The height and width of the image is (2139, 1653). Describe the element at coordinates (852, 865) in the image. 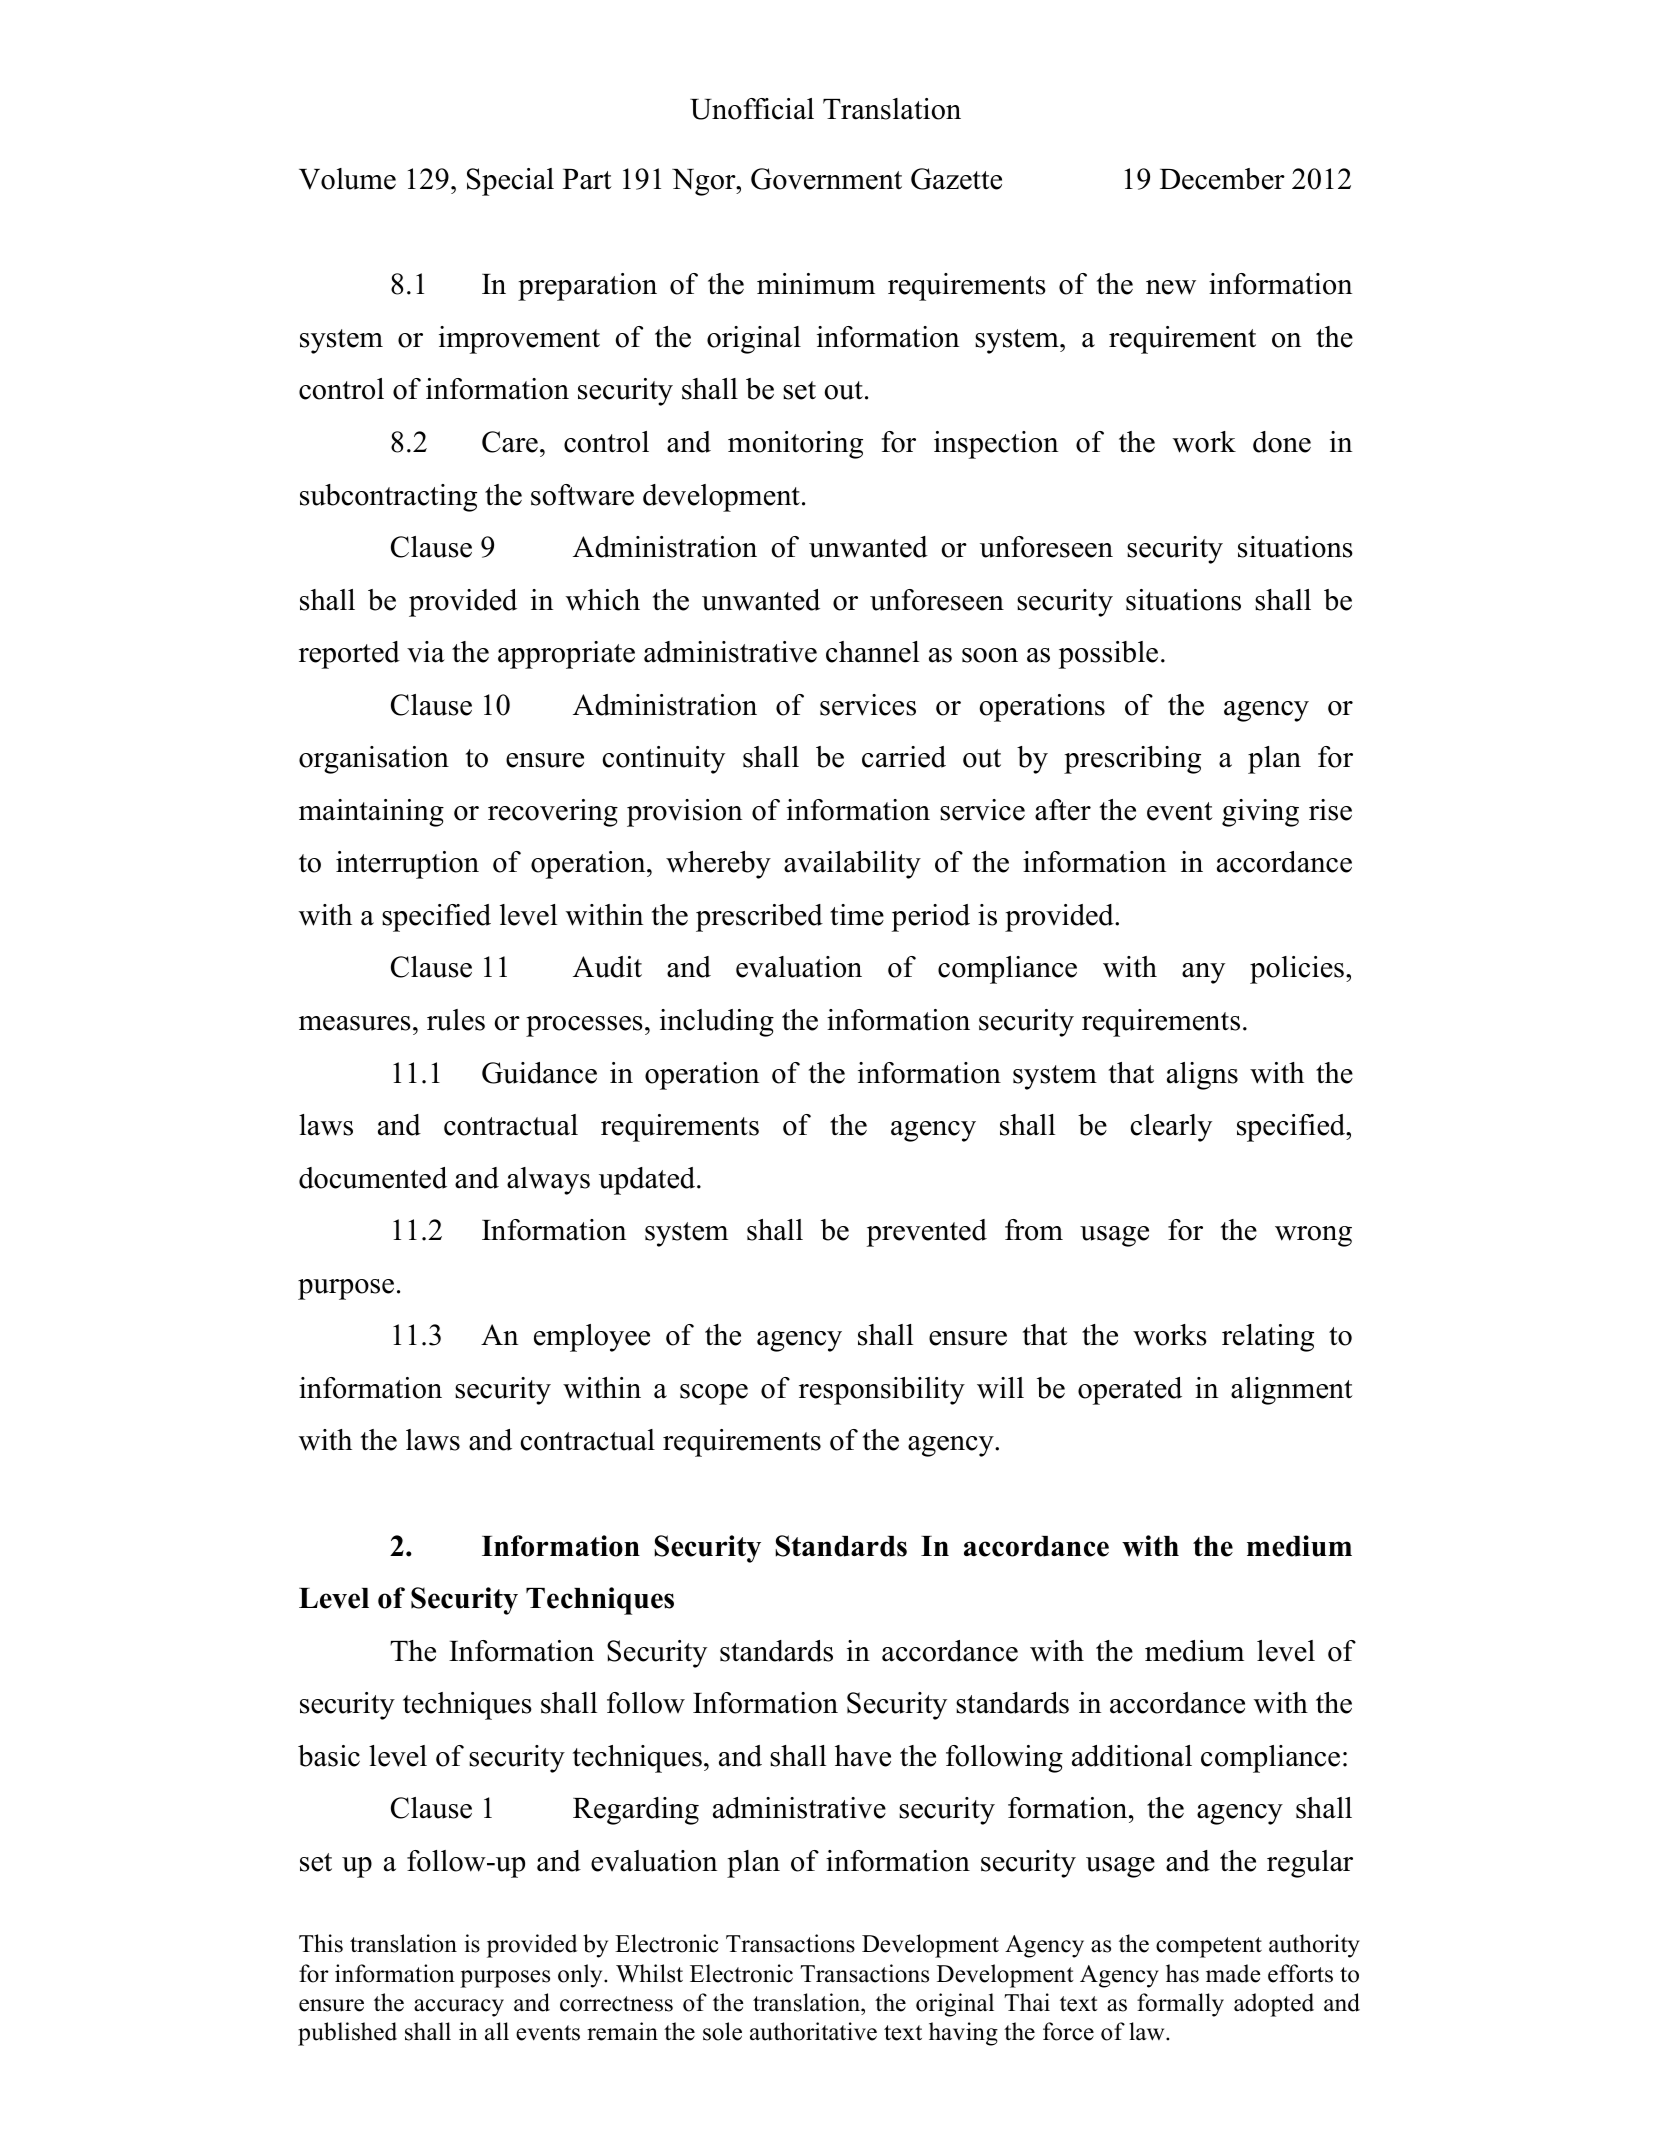

I see `availability` at that location.
